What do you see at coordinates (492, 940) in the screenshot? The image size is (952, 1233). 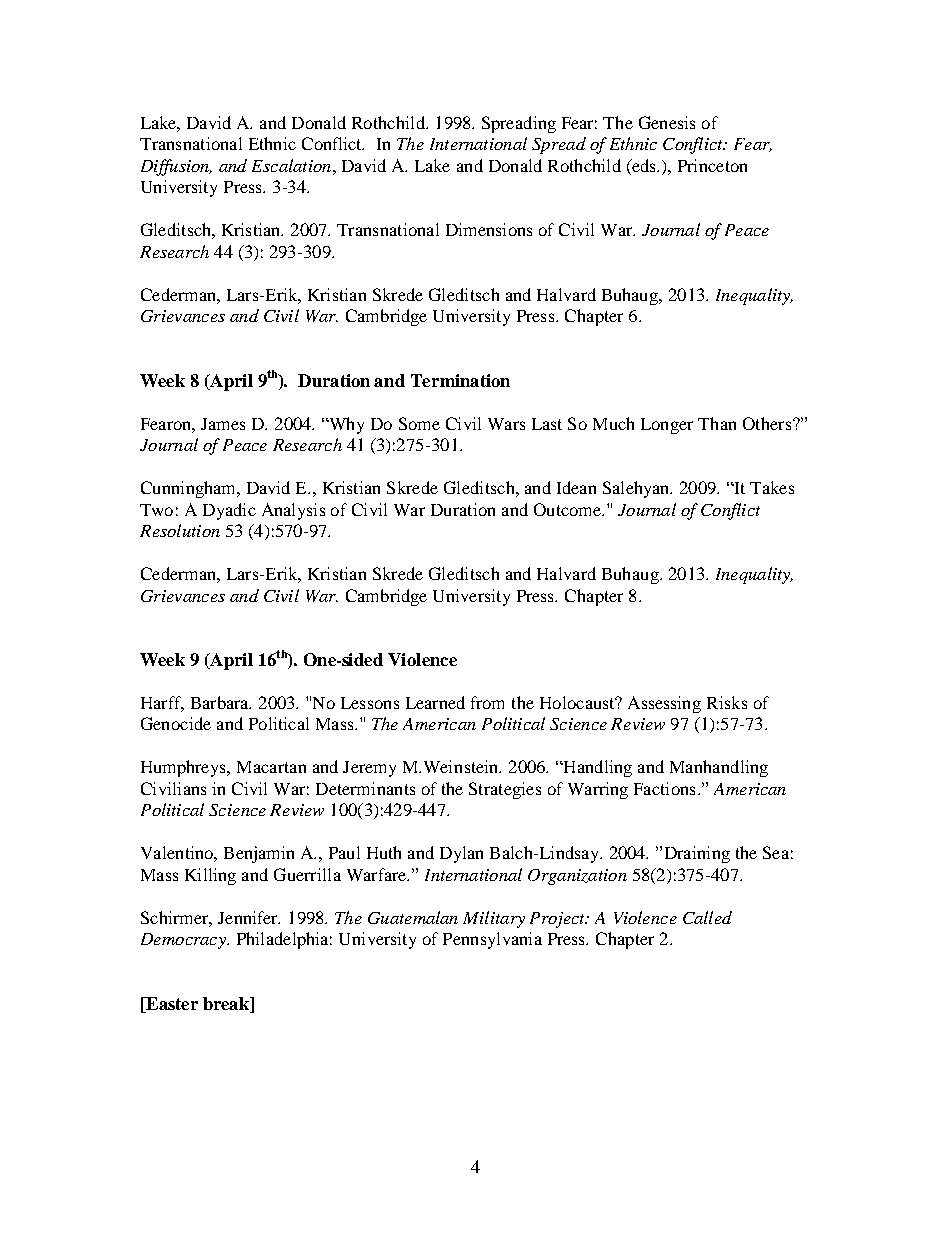 I see `Pennsylvania` at bounding box center [492, 940].
